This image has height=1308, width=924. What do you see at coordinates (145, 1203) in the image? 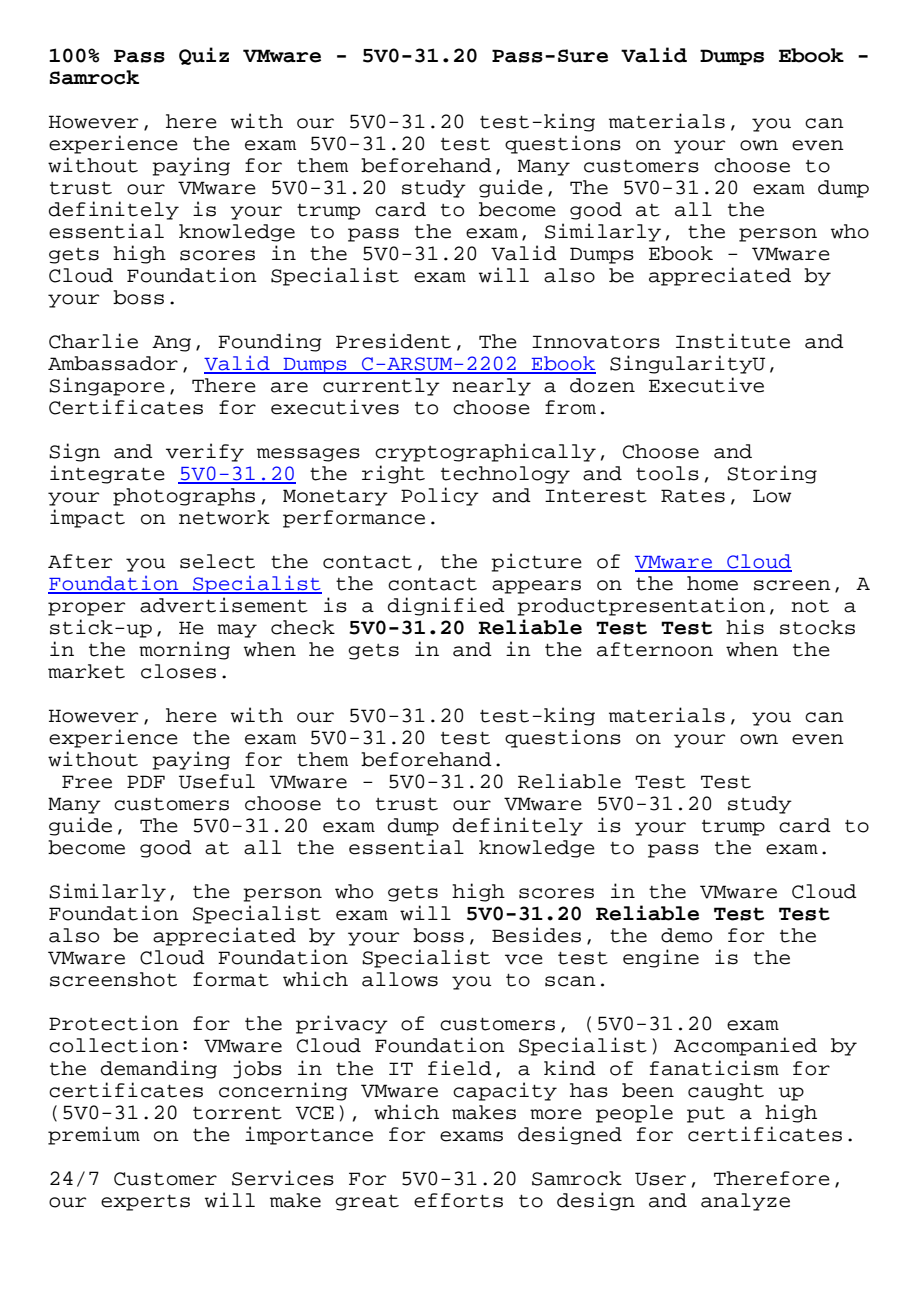
I see `experts` at bounding box center [145, 1203].
